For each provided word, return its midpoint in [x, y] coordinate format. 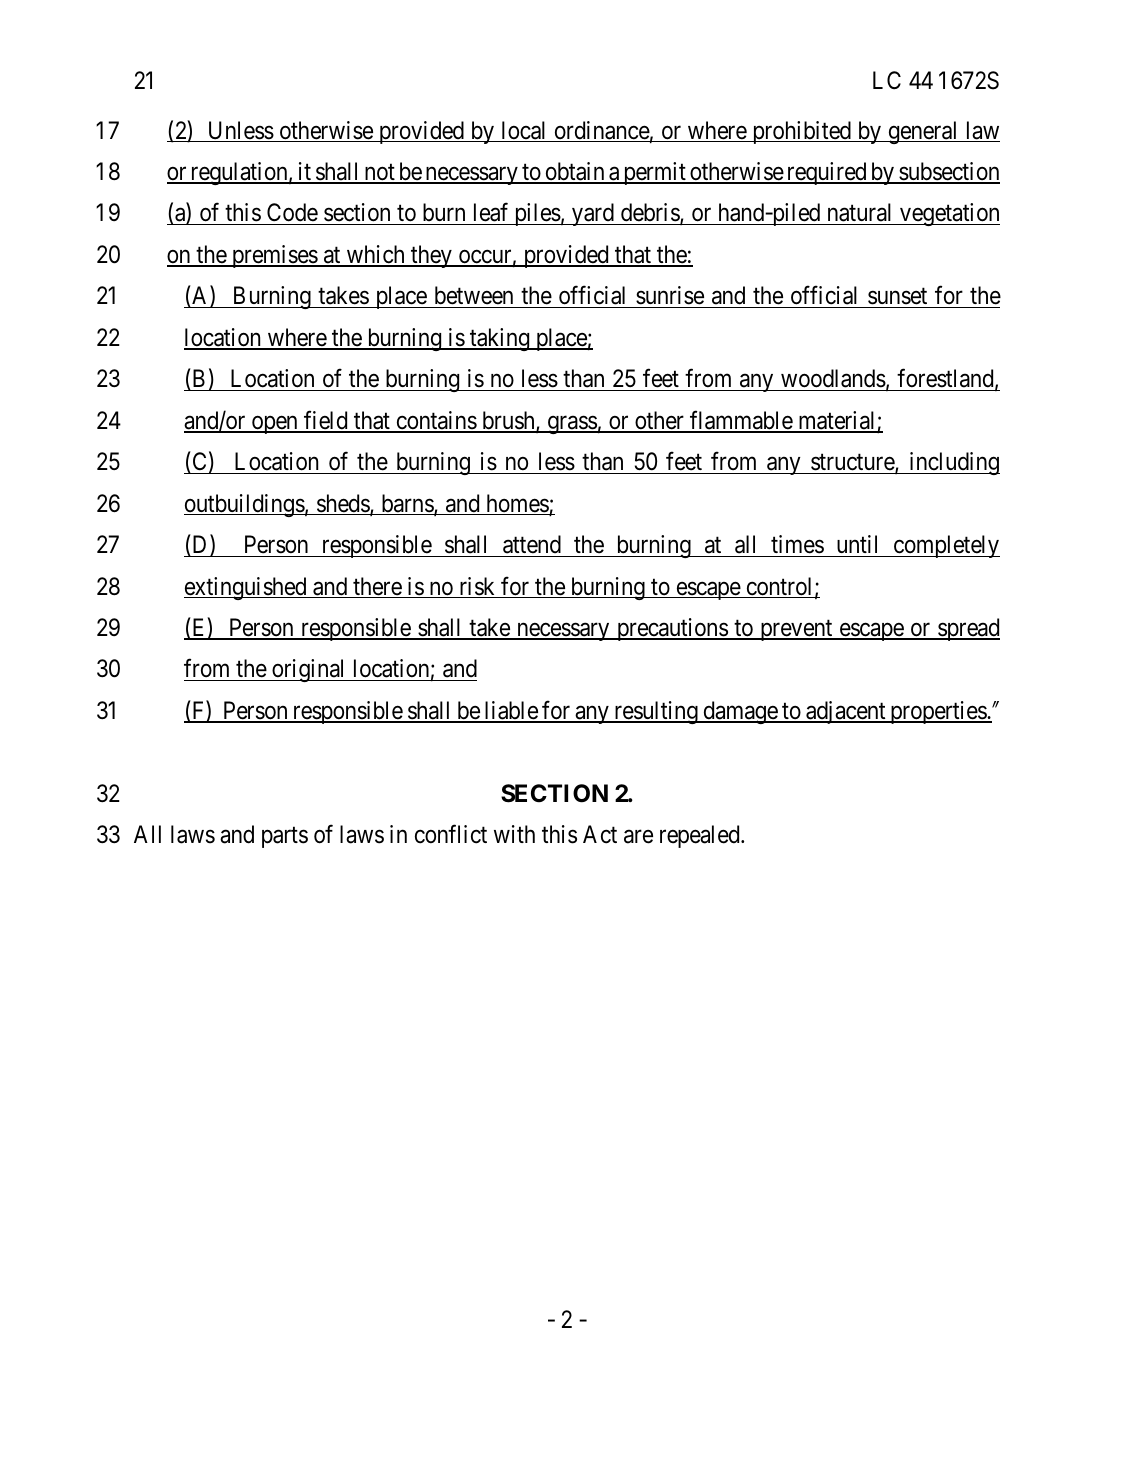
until [857, 544]
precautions [672, 629]
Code [292, 214]
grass [571, 425]
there [377, 587]
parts [285, 837]
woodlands [832, 380]
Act [600, 834]
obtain [575, 172]
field [326, 421]
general [923, 132]
